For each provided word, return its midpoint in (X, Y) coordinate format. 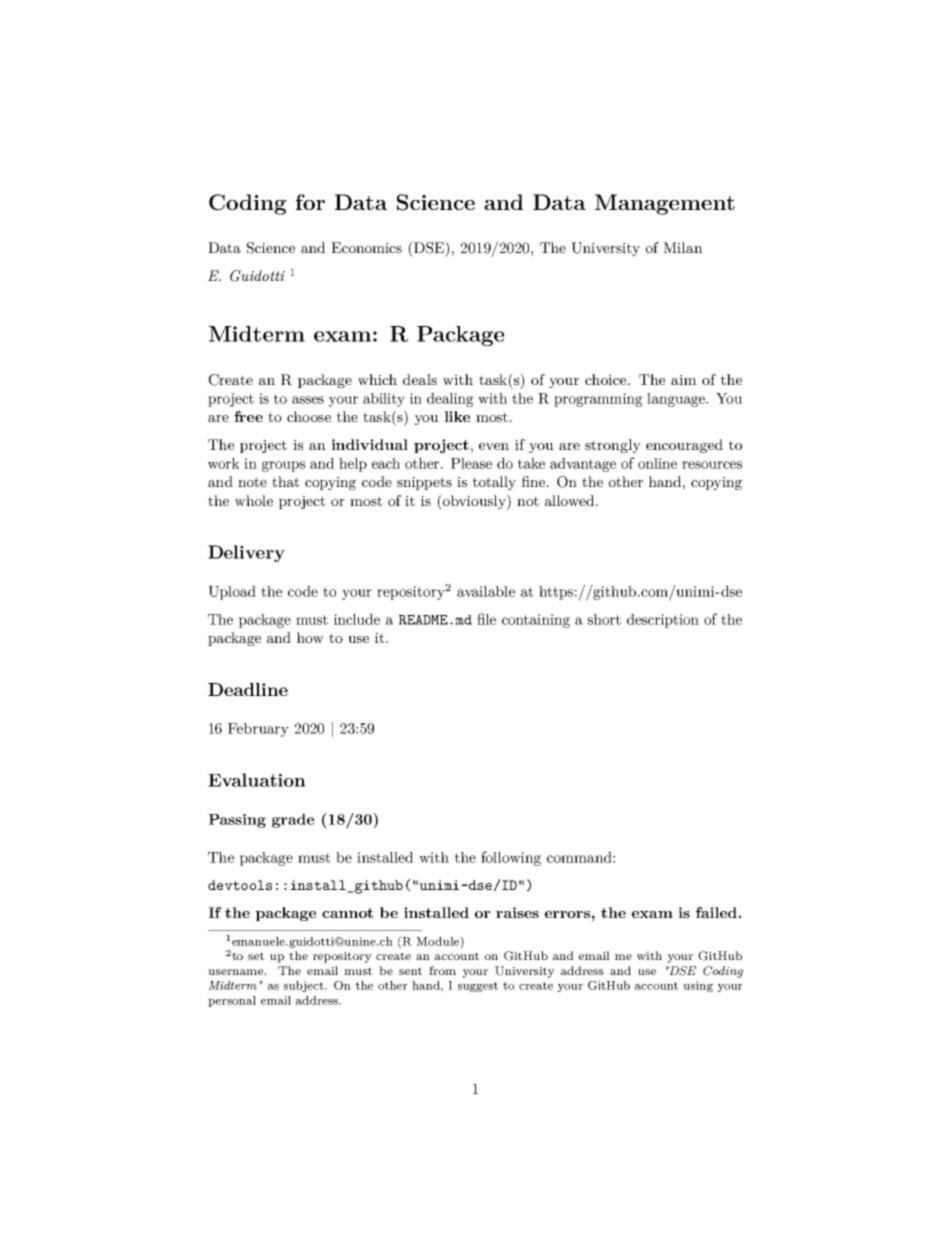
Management (665, 204)
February (258, 730)
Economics (366, 247)
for (310, 202)
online (657, 463)
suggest (478, 987)
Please (471, 463)
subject (305, 986)
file (486, 619)
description (663, 620)
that (285, 481)
